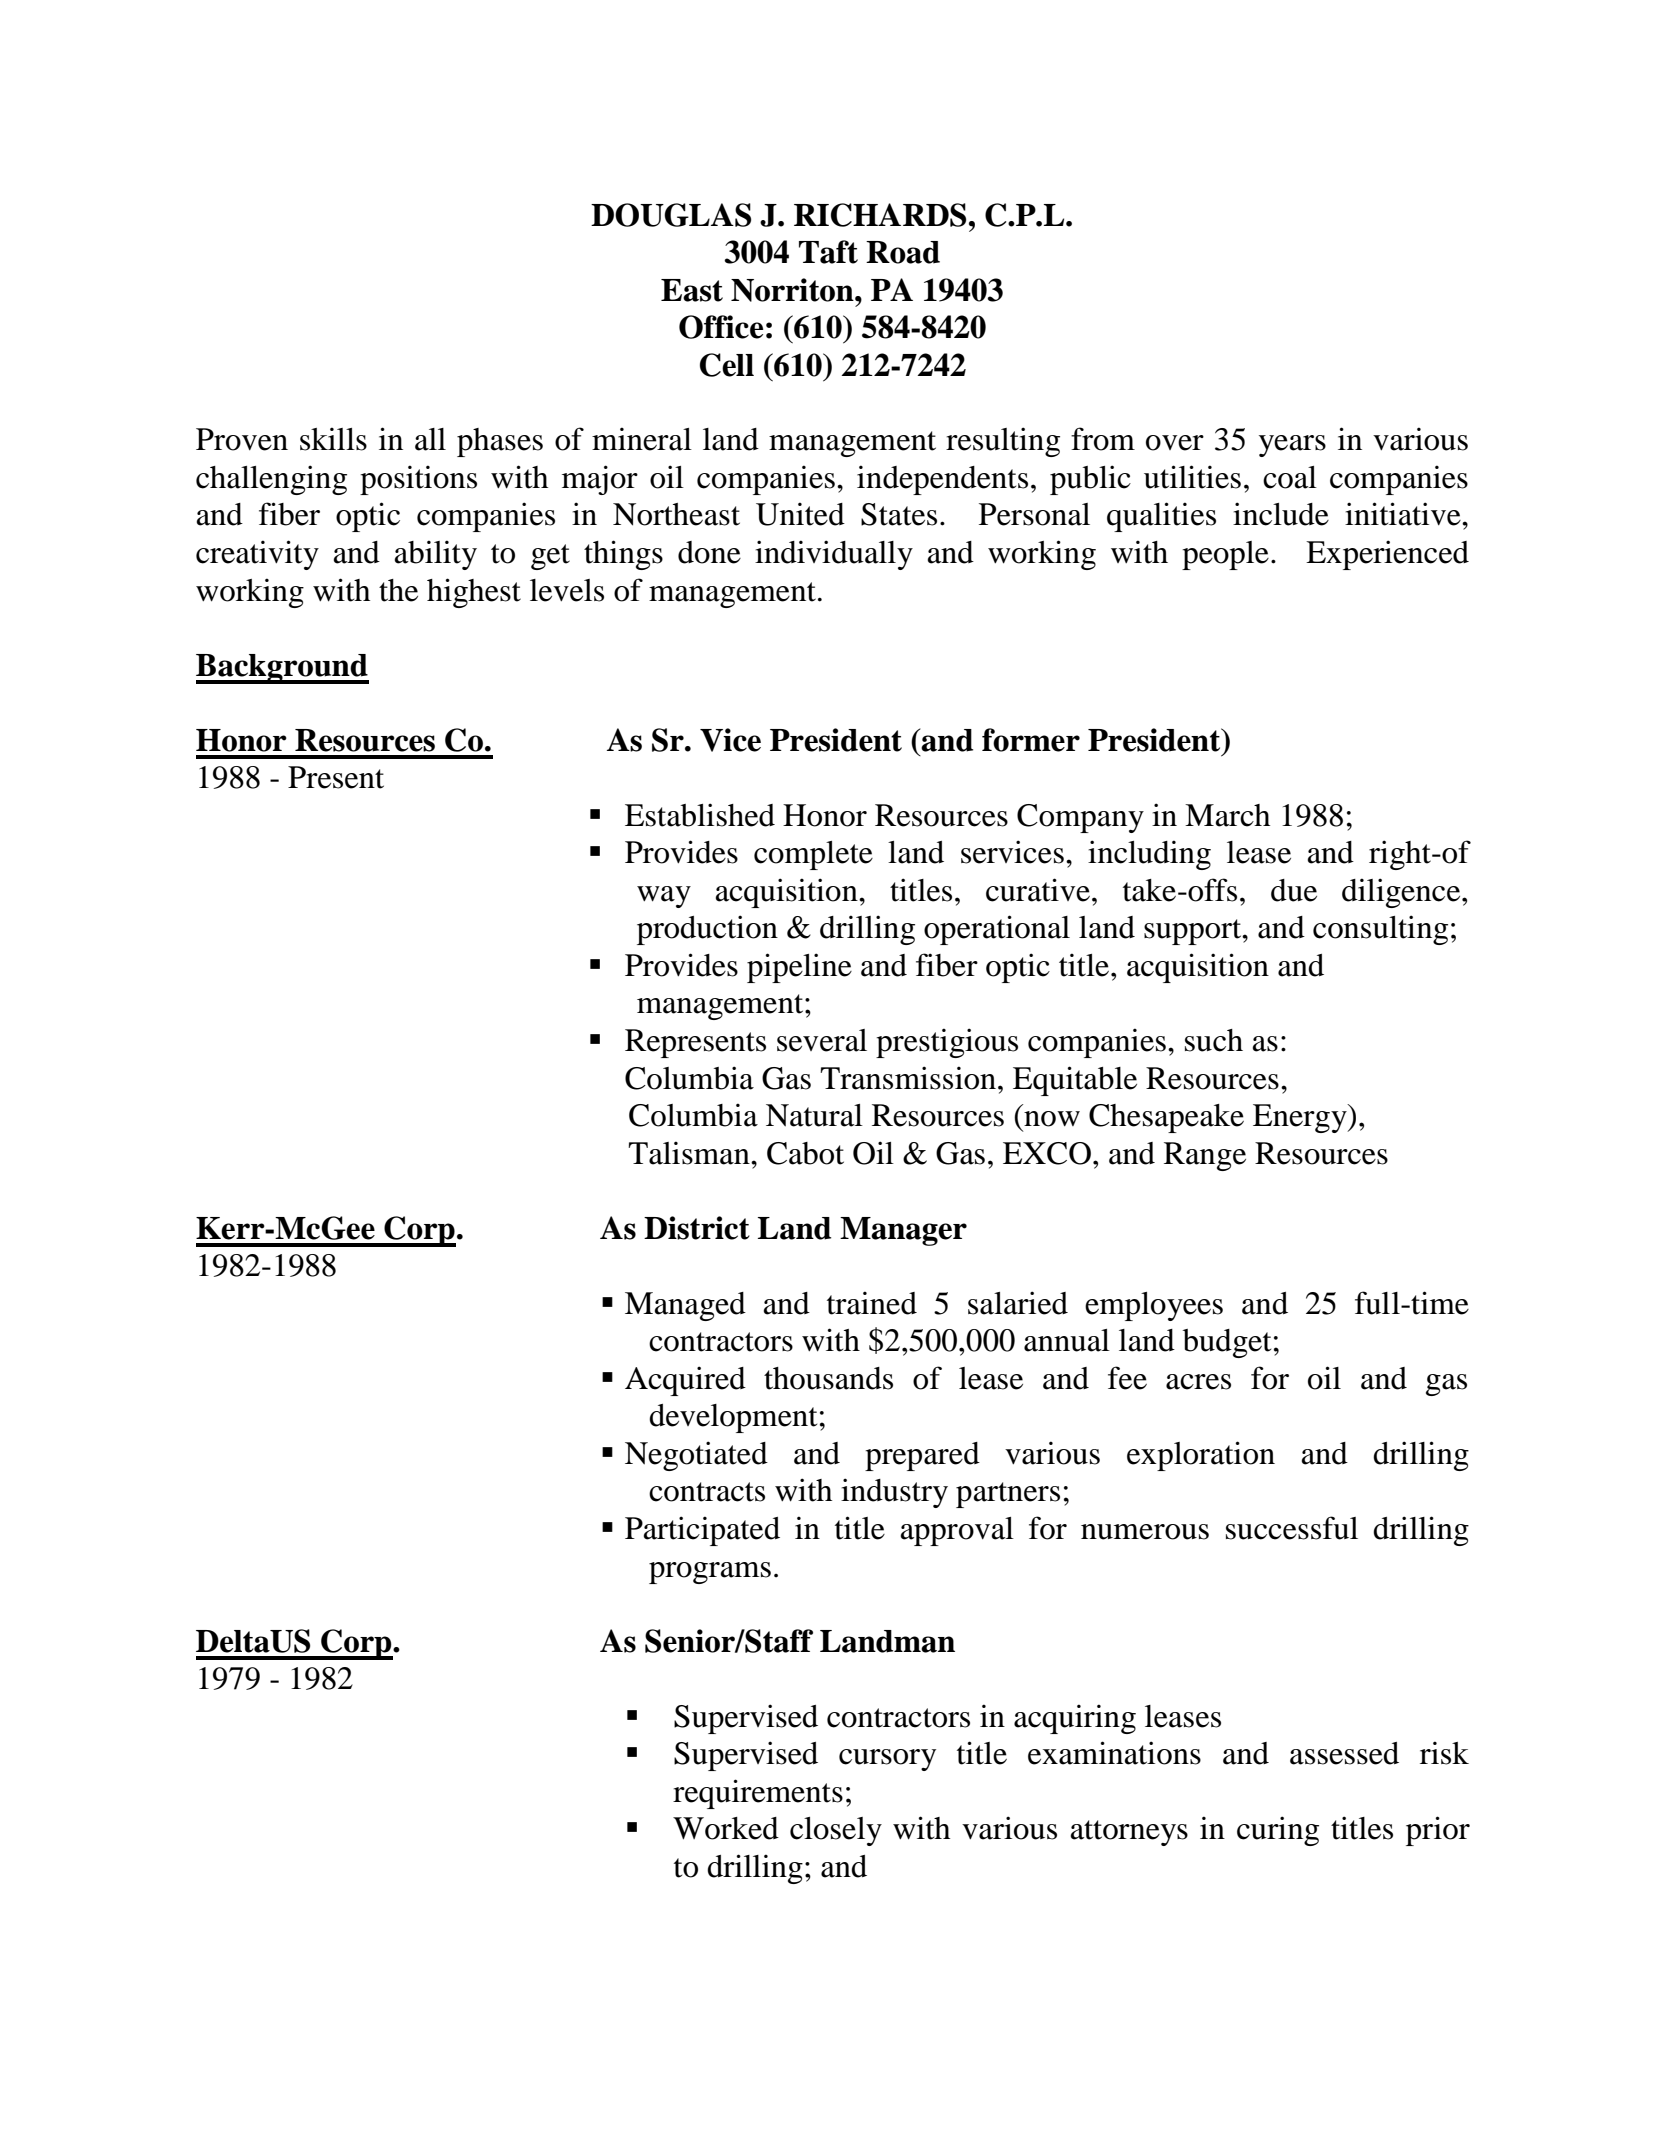  What do you see at coordinates (1292, 446) in the document?
I see `years` at bounding box center [1292, 446].
